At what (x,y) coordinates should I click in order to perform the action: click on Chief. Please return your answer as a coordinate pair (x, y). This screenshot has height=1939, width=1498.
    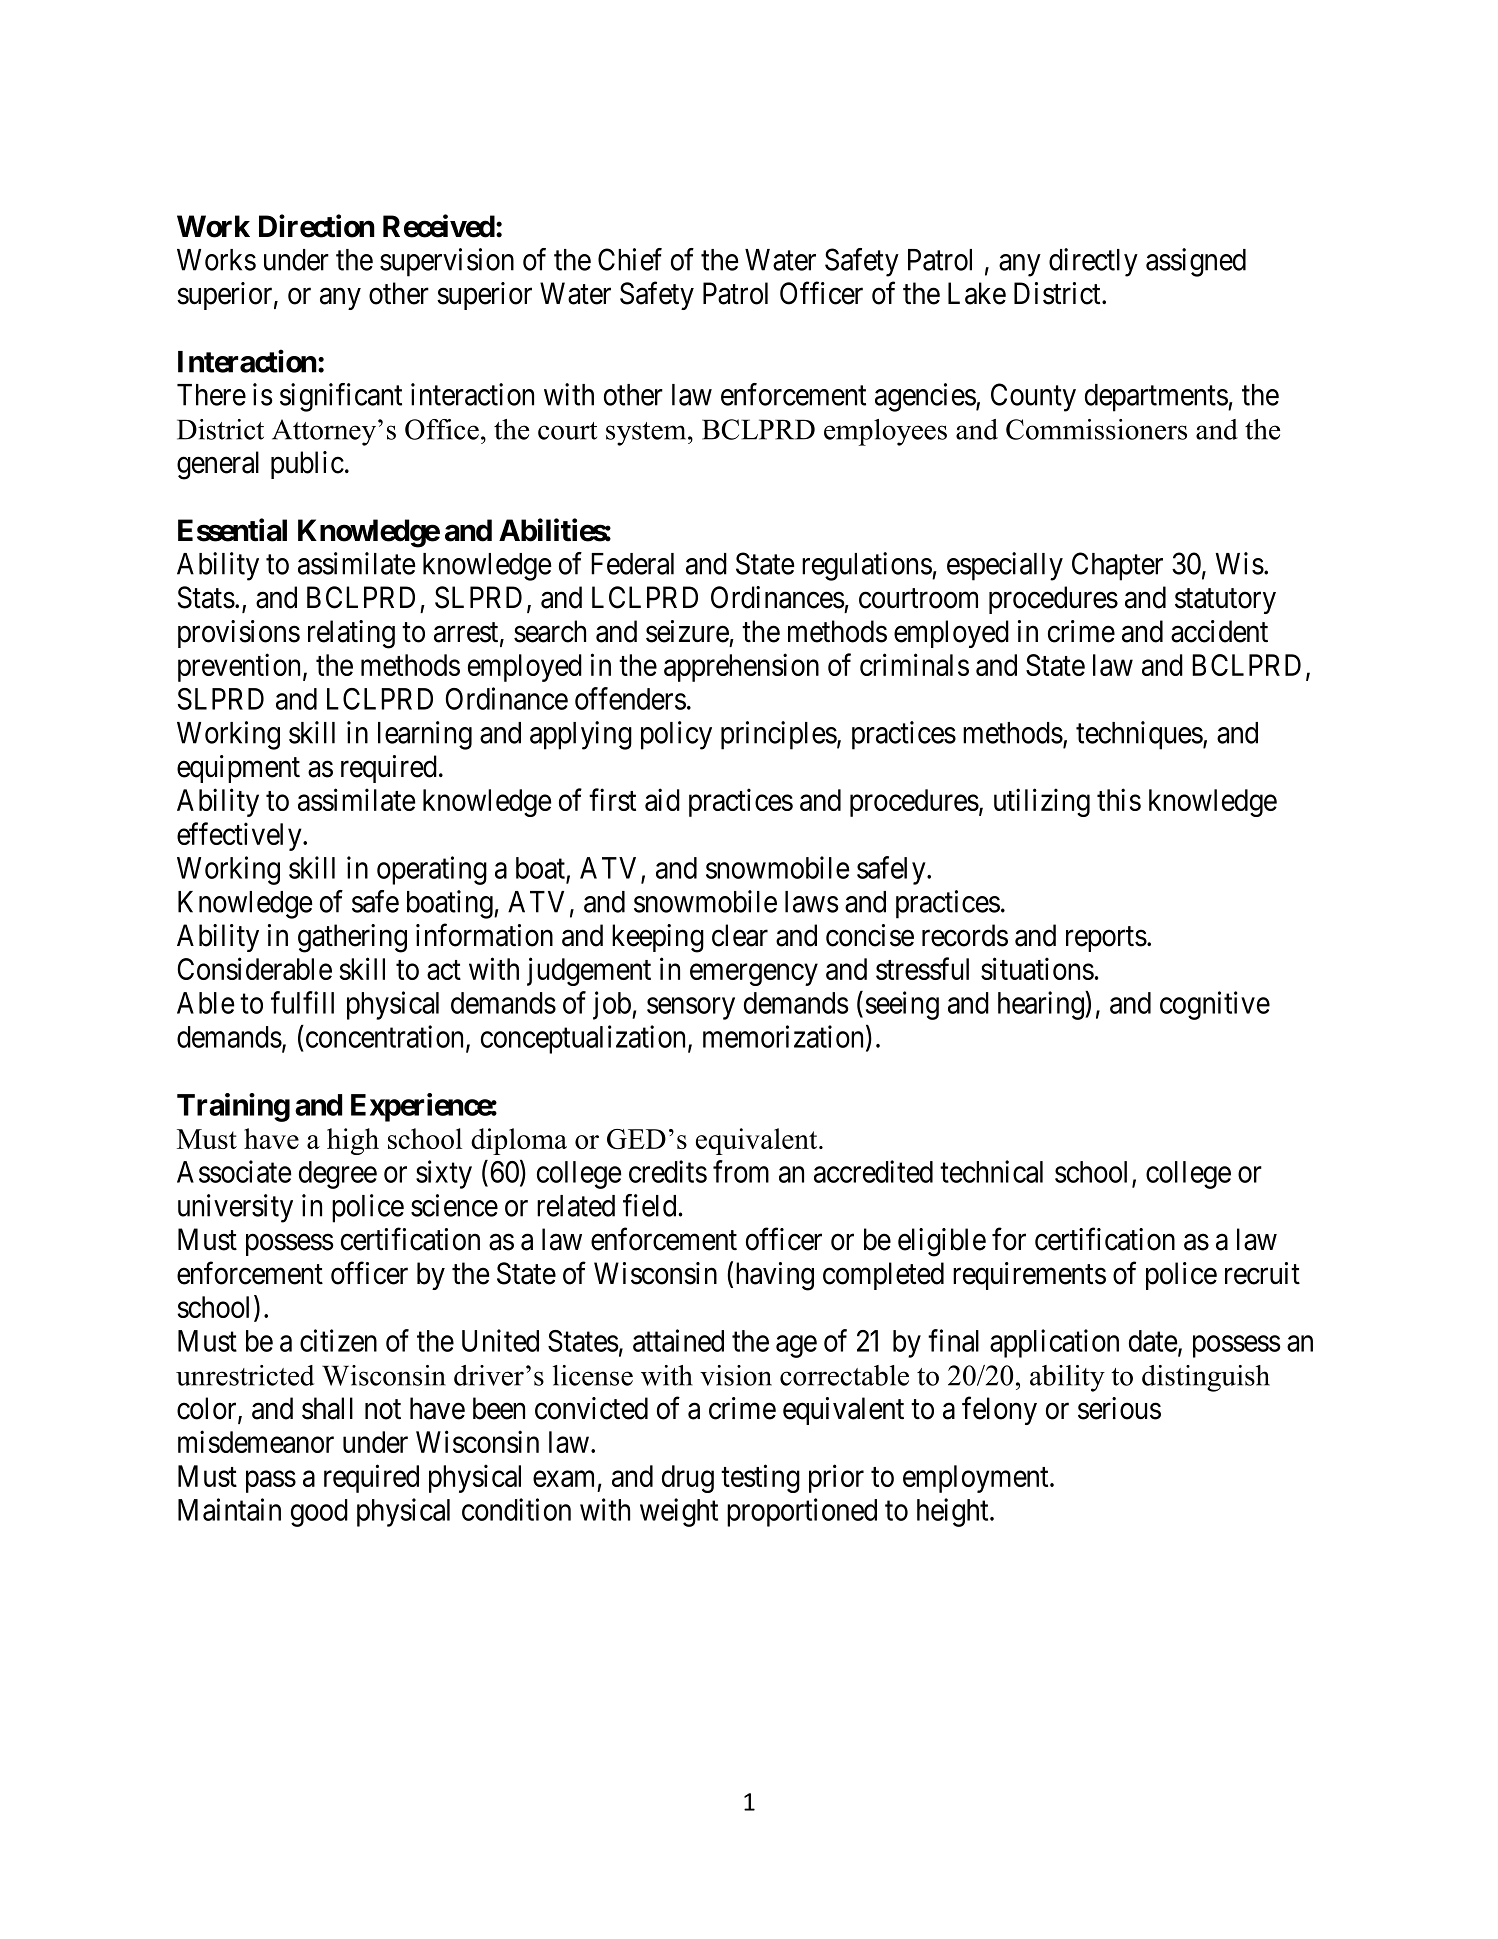
    Looking at the image, I should click on (630, 259).
